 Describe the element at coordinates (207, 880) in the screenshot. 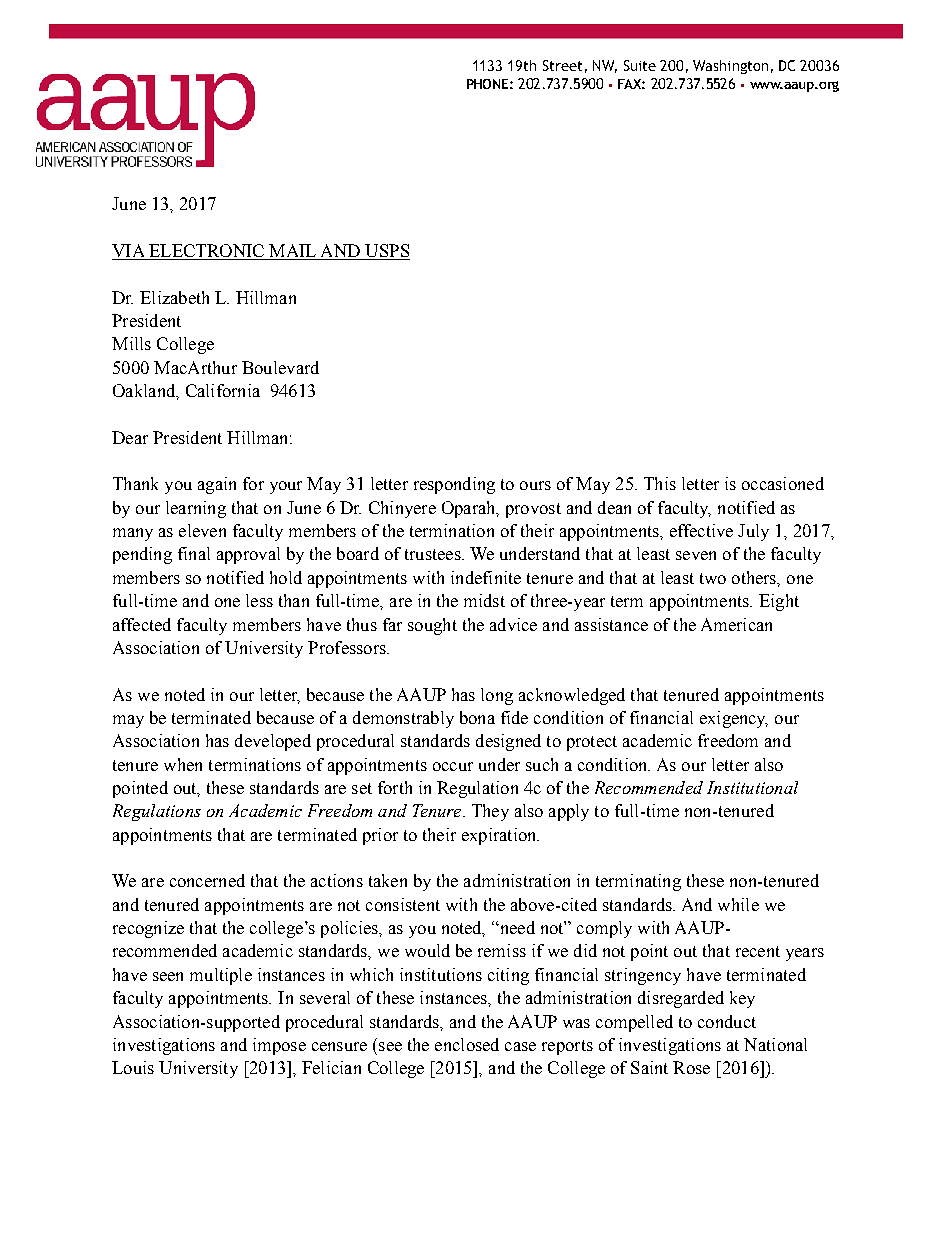

I see `concerned` at that location.
